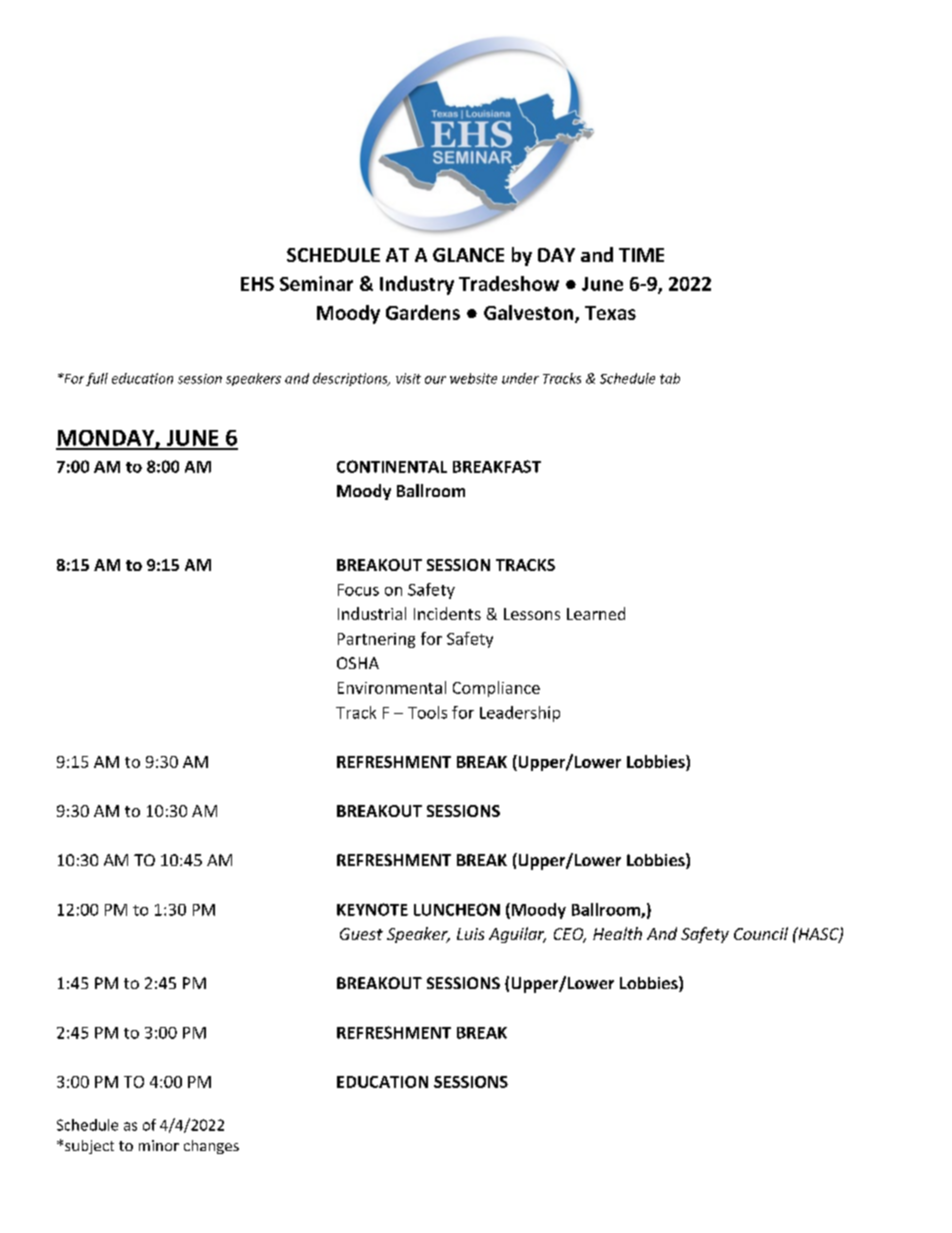 Image resolution: width=952 pixels, height=1233 pixels. Describe the element at coordinates (358, 590) in the screenshot. I see `Focus` at that location.
